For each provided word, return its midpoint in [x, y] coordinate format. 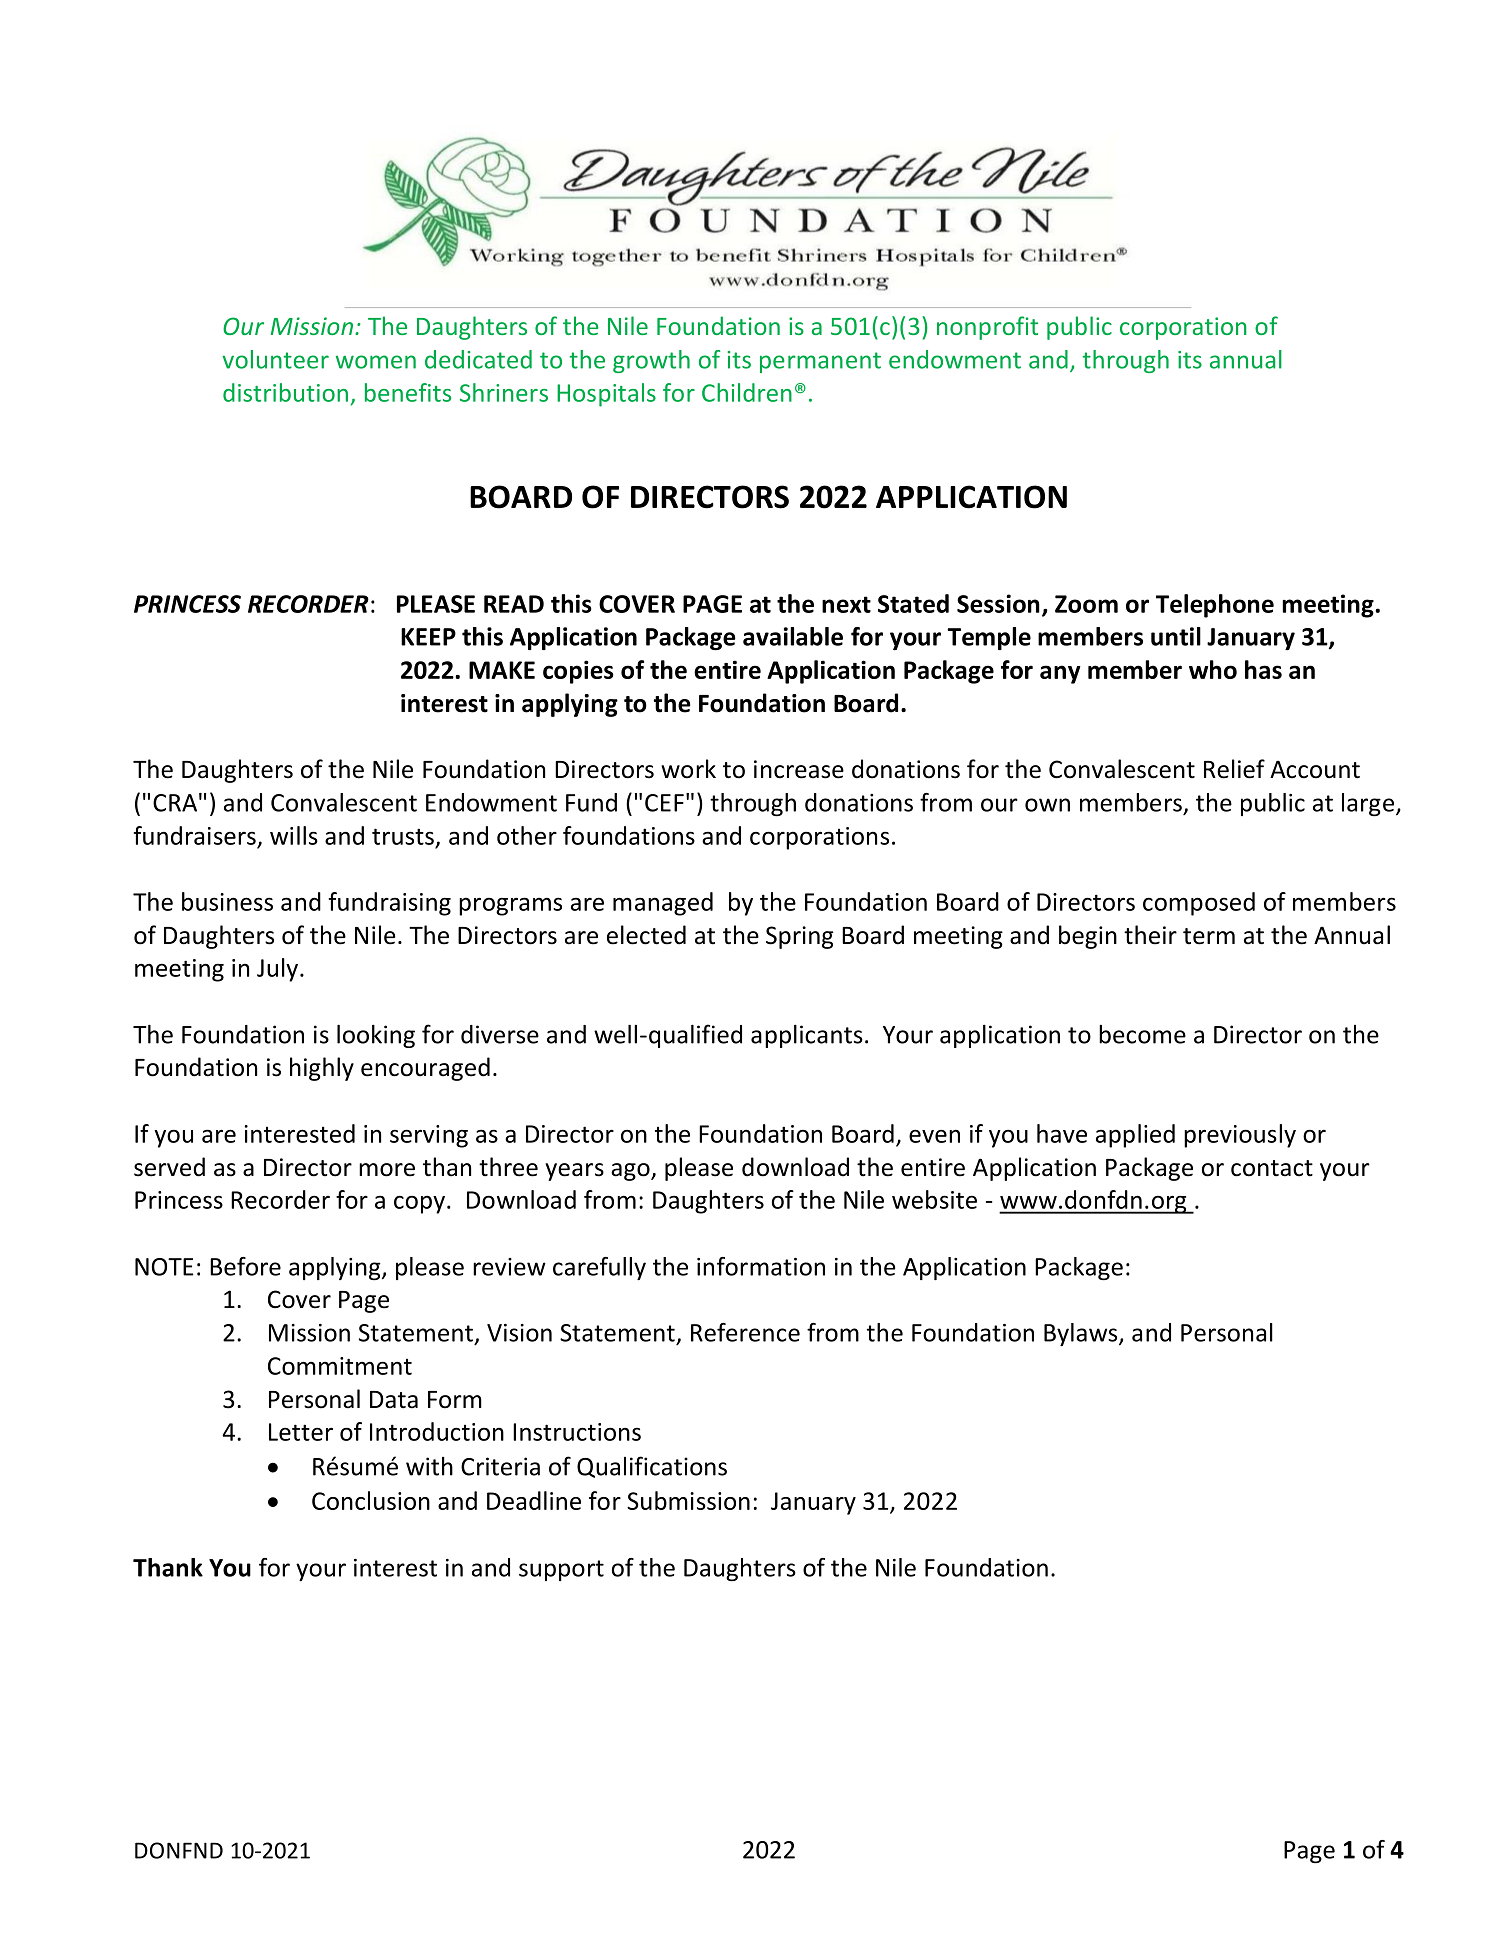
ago [631, 1172]
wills [294, 835]
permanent [820, 362]
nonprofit [987, 328]
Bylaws [1082, 1334]
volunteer [275, 359]
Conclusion [371, 1500]
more [387, 1170]
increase [799, 769]
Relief [1234, 769]
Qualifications [652, 1467]
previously [1240, 1136]
